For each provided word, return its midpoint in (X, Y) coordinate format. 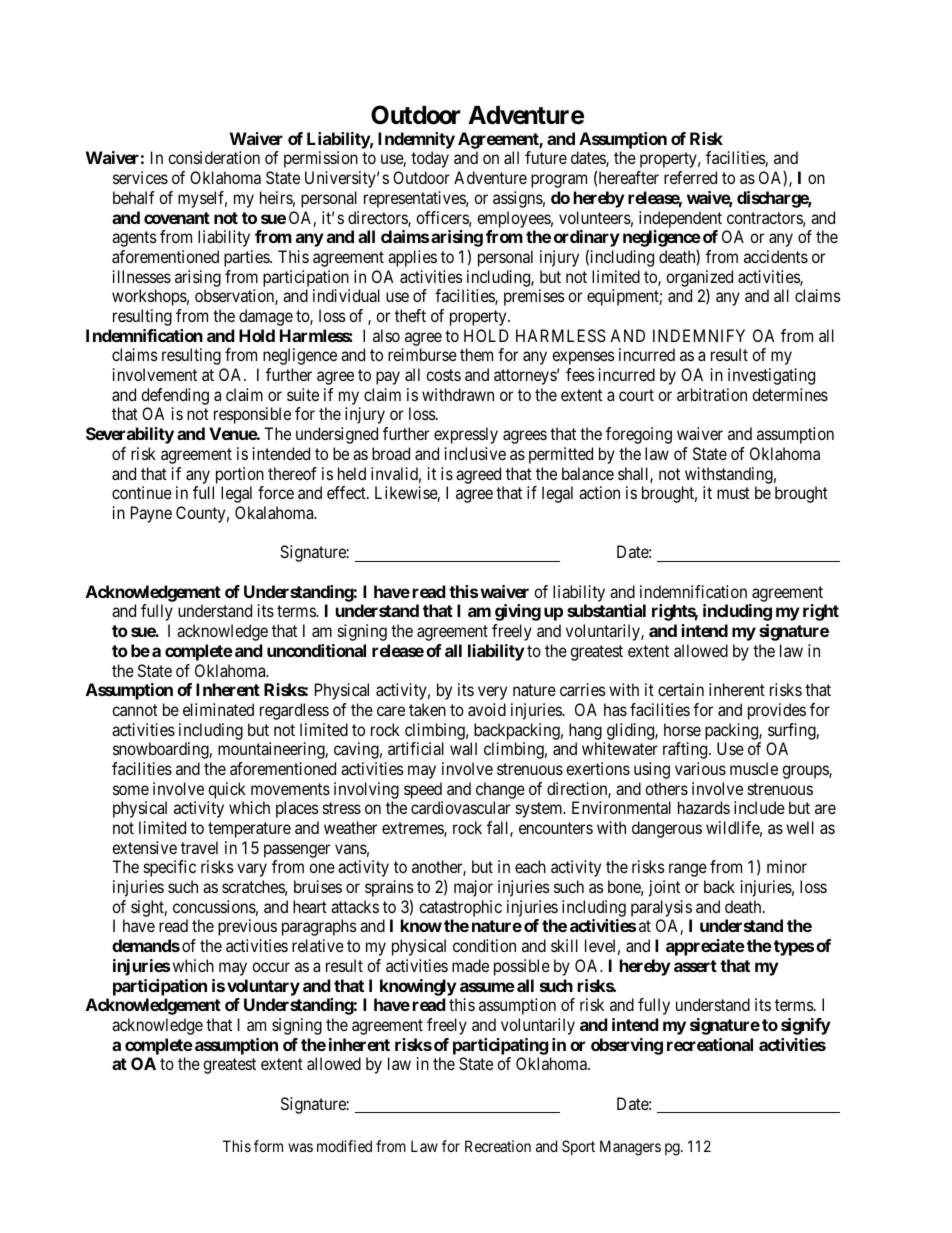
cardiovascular (460, 807)
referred (690, 177)
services (140, 177)
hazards (704, 807)
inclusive (475, 453)
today (430, 159)
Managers (630, 1148)
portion (240, 475)
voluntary (263, 987)
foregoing (639, 435)
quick (227, 790)
